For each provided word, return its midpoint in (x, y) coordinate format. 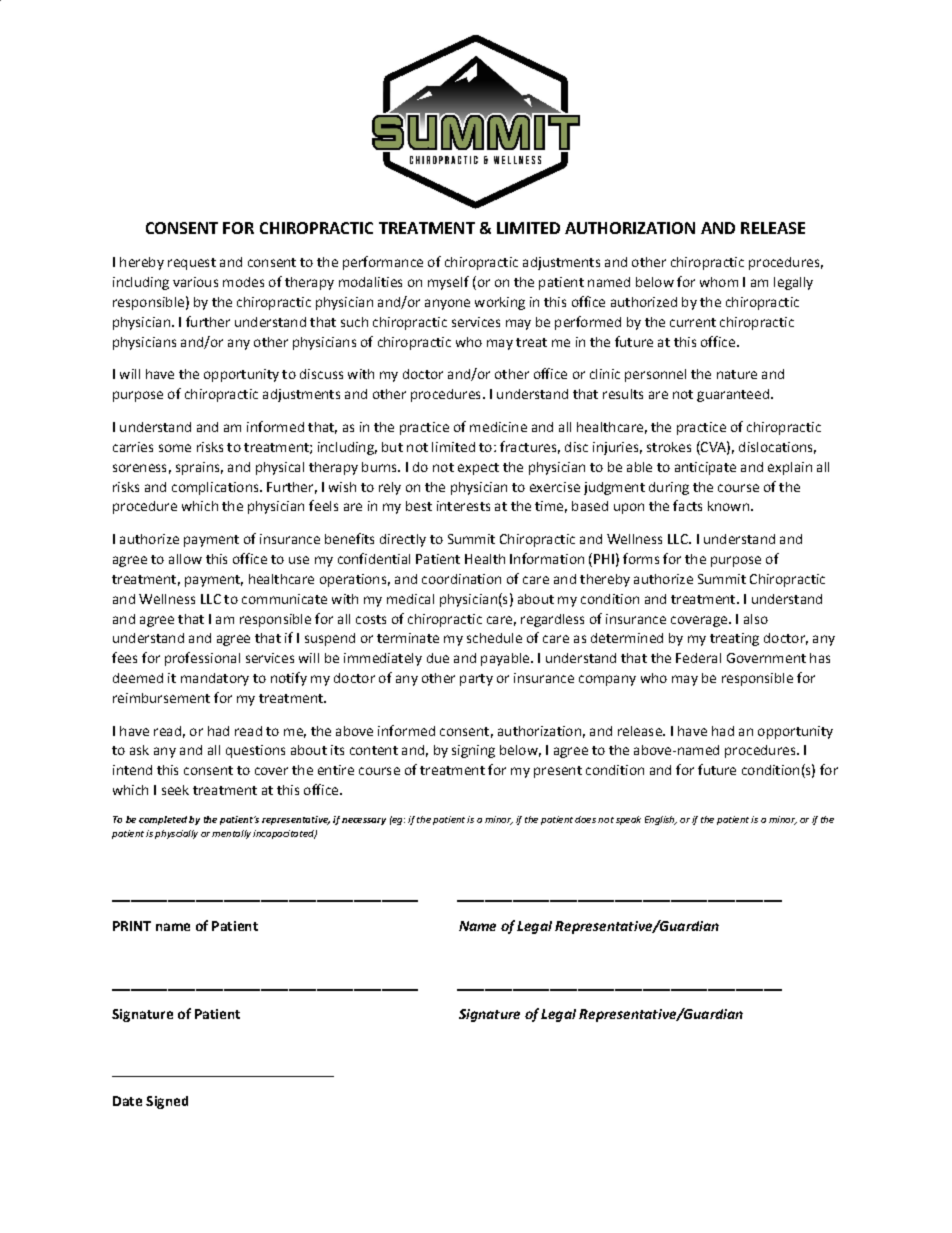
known (728, 506)
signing (473, 751)
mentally (231, 834)
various (195, 282)
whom (719, 282)
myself (448, 283)
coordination (461, 579)
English (661, 820)
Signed (167, 1102)
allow (185, 559)
